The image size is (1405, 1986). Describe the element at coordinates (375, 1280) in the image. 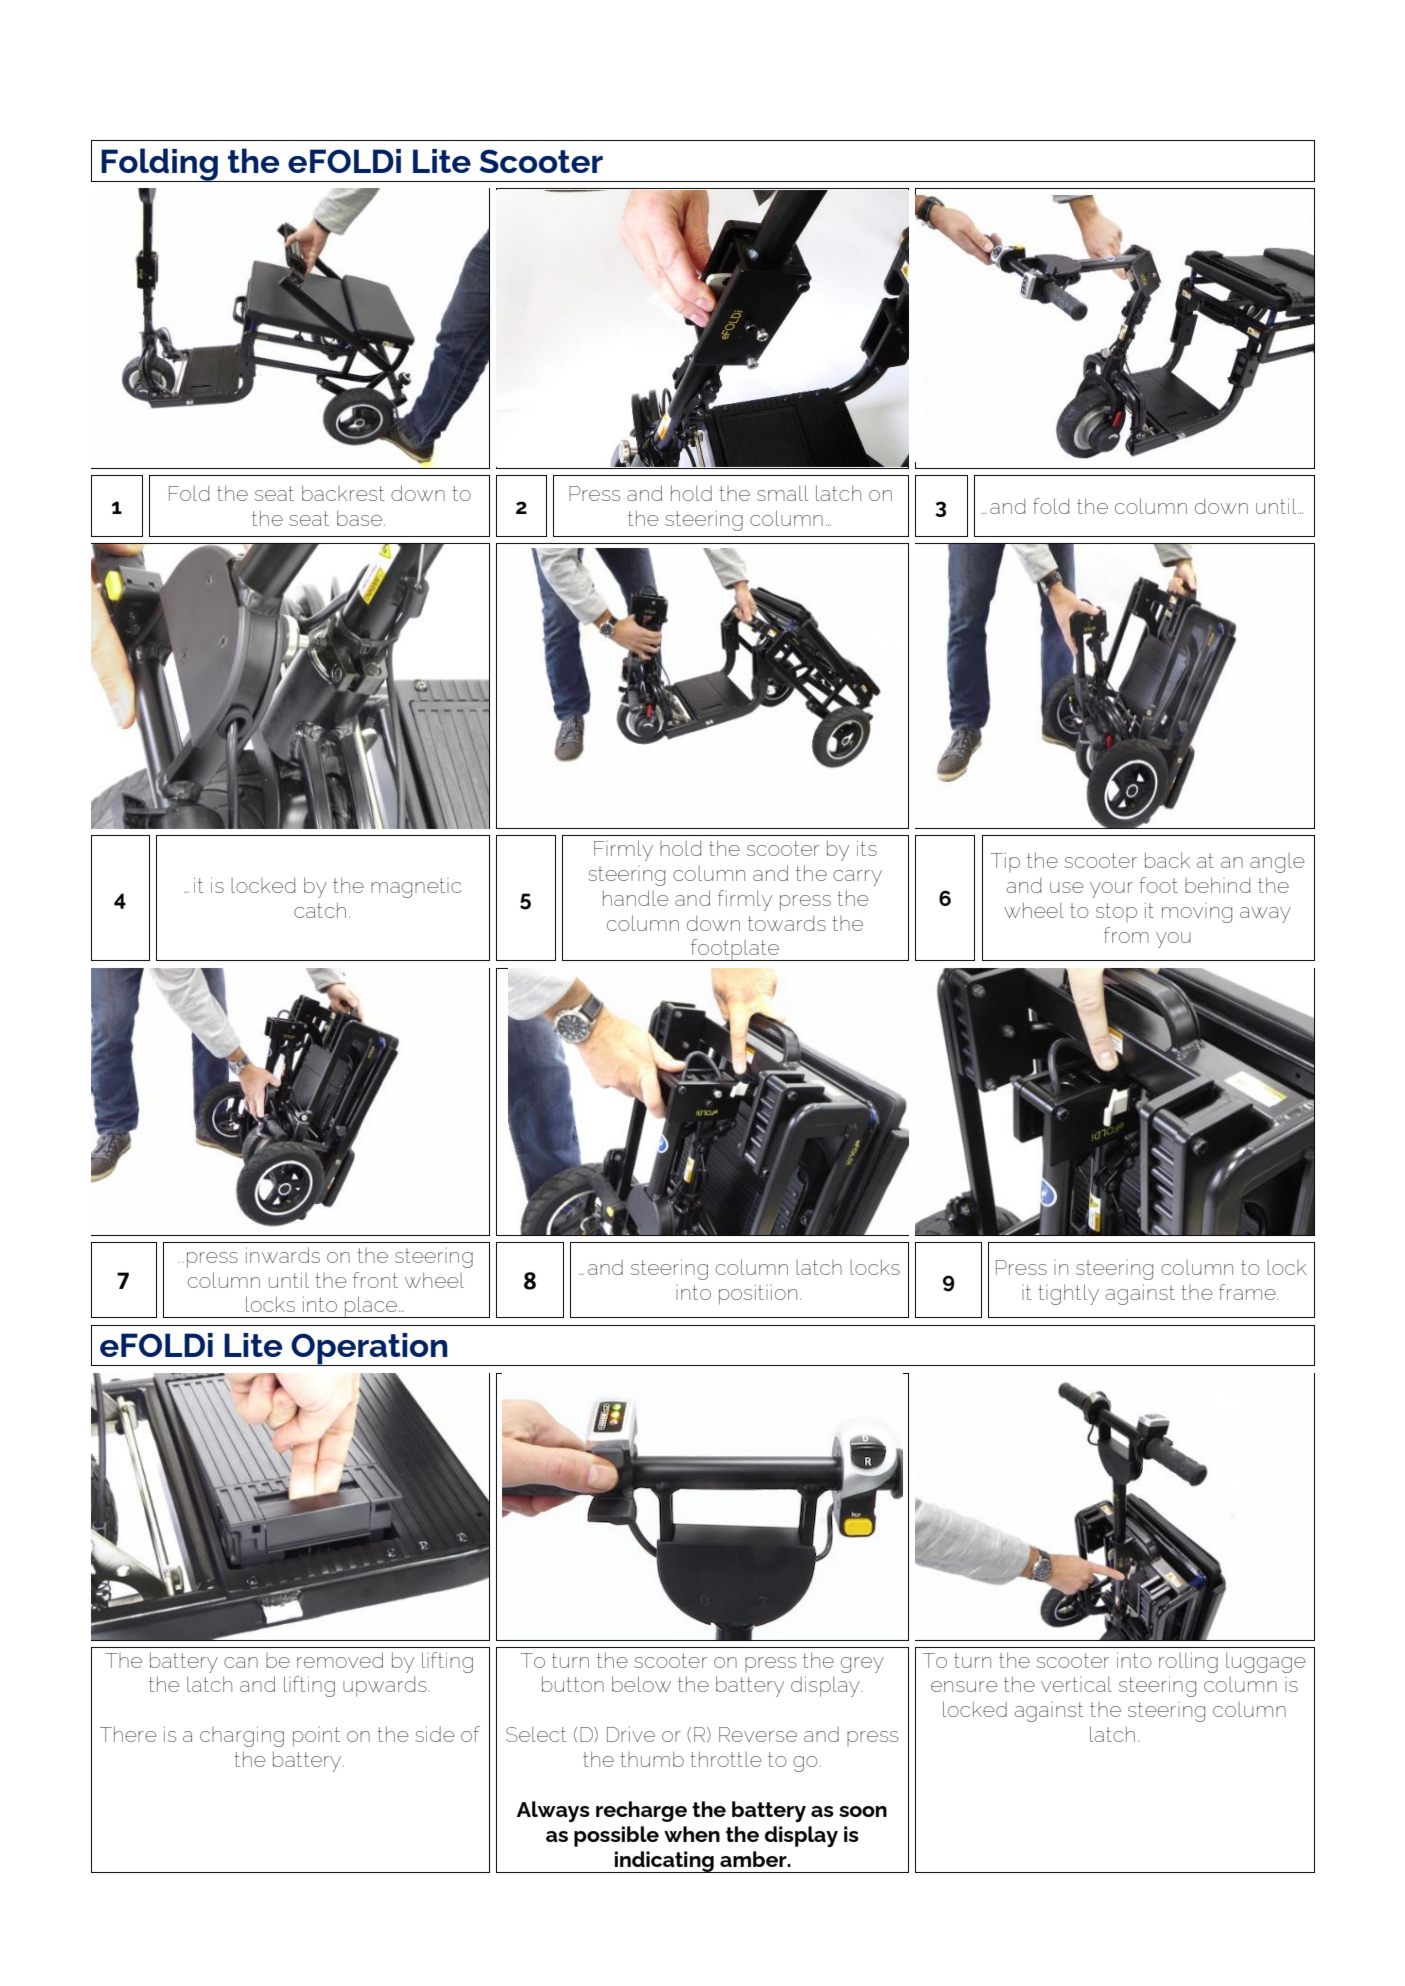

I see `front` at that location.
